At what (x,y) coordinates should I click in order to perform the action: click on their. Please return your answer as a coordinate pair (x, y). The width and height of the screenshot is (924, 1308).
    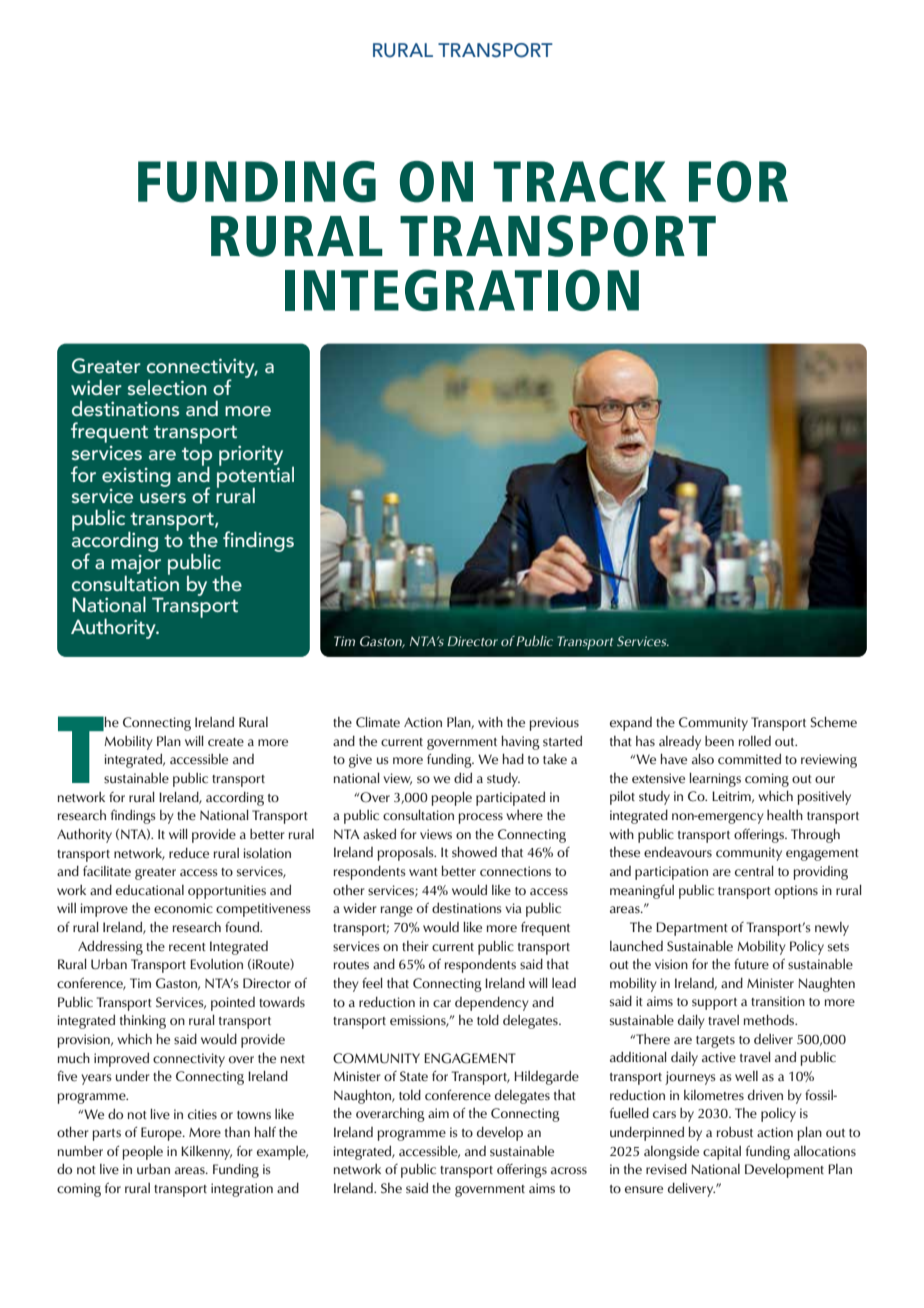
    Looking at the image, I should click on (415, 946).
